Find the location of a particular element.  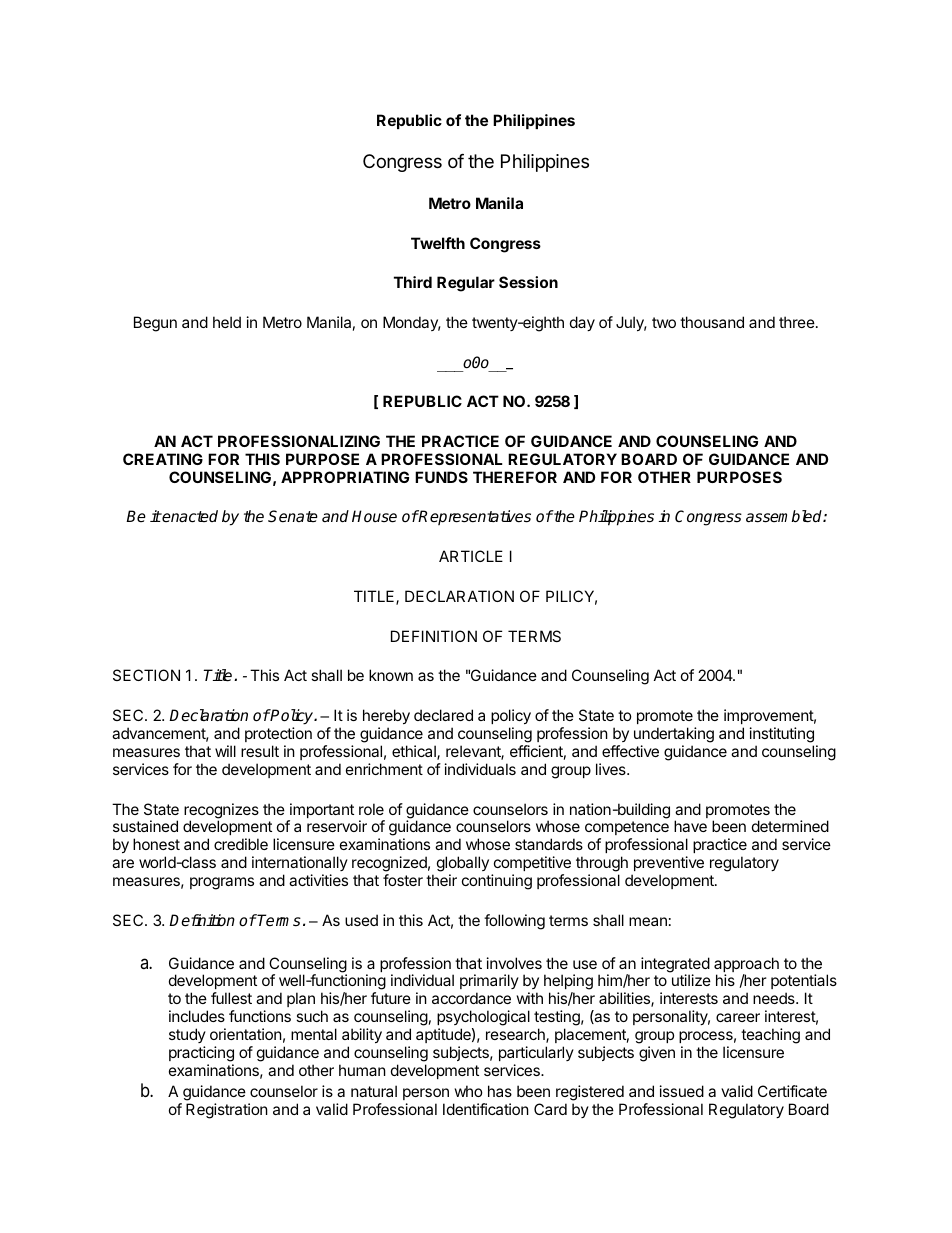

Registration is located at coordinates (227, 1111).
